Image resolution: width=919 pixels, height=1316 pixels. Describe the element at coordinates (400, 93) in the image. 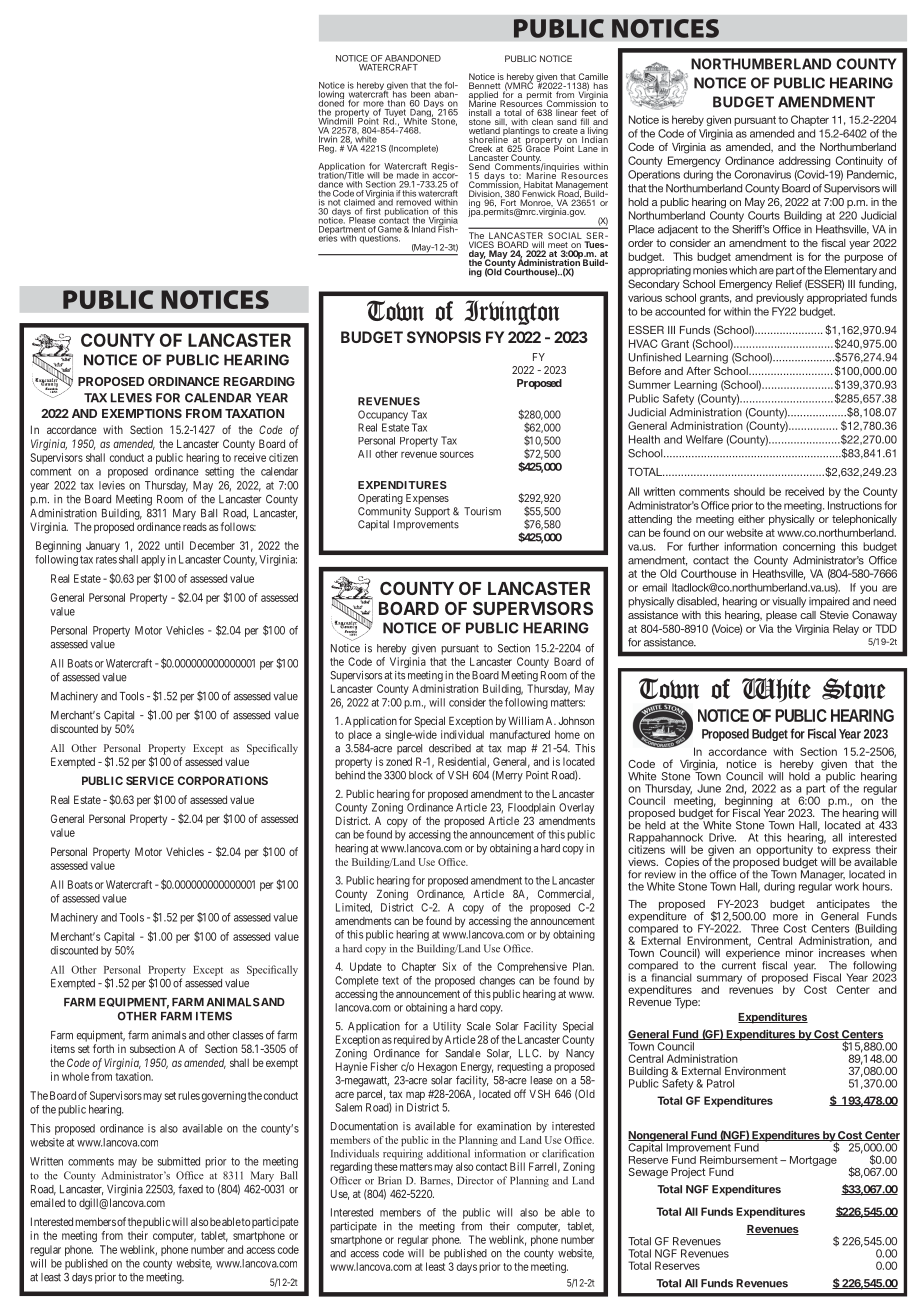

I see `has` at that location.
